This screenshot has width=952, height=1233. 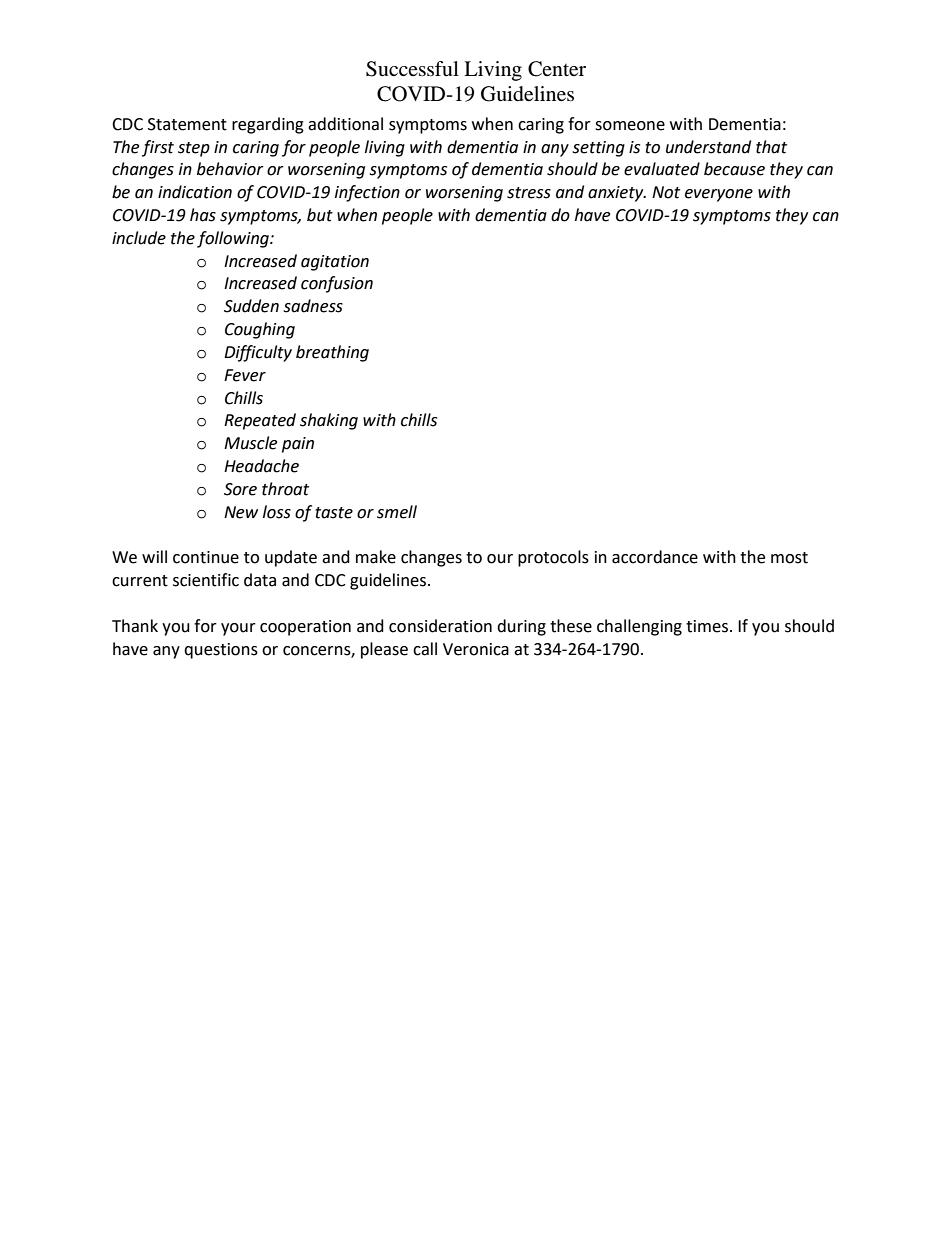 I want to click on everyone, so click(x=719, y=195).
